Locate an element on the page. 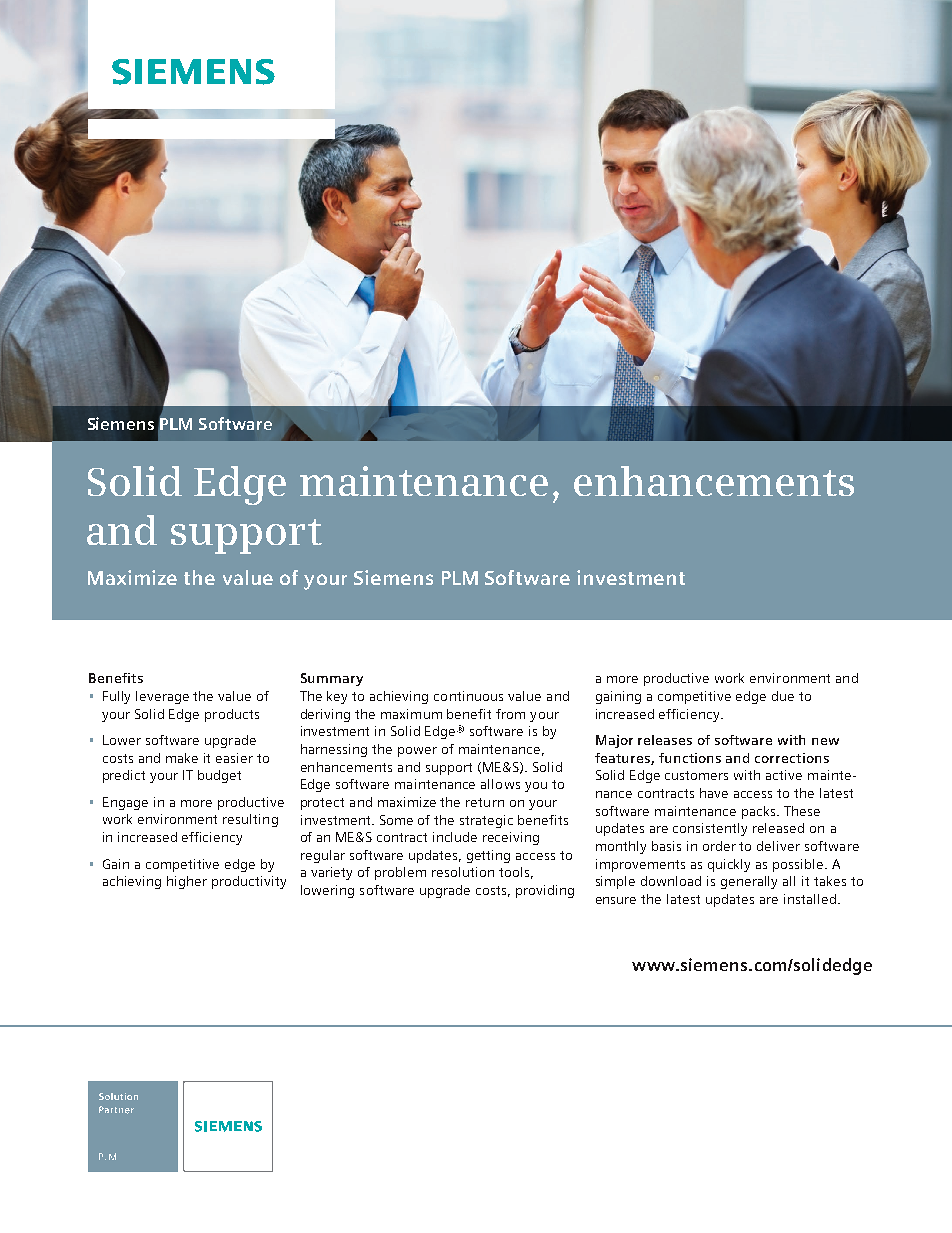  have is located at coordinates (714, 793).
